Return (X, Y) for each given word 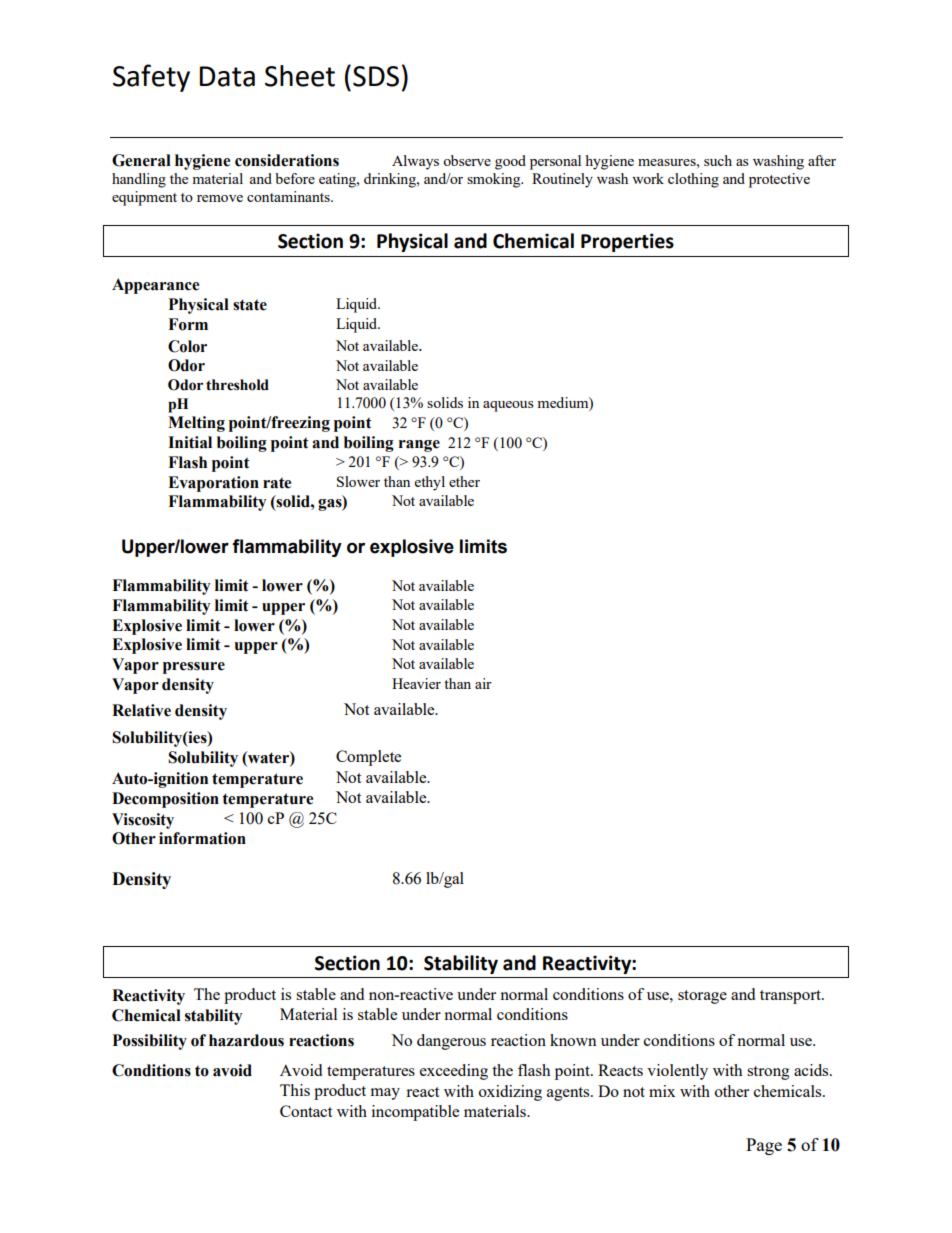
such (718, 160)
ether (464, 481)
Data (227, 76)
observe (467, 160)
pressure (194, 668)
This (295, 1090)
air (483, 683)
